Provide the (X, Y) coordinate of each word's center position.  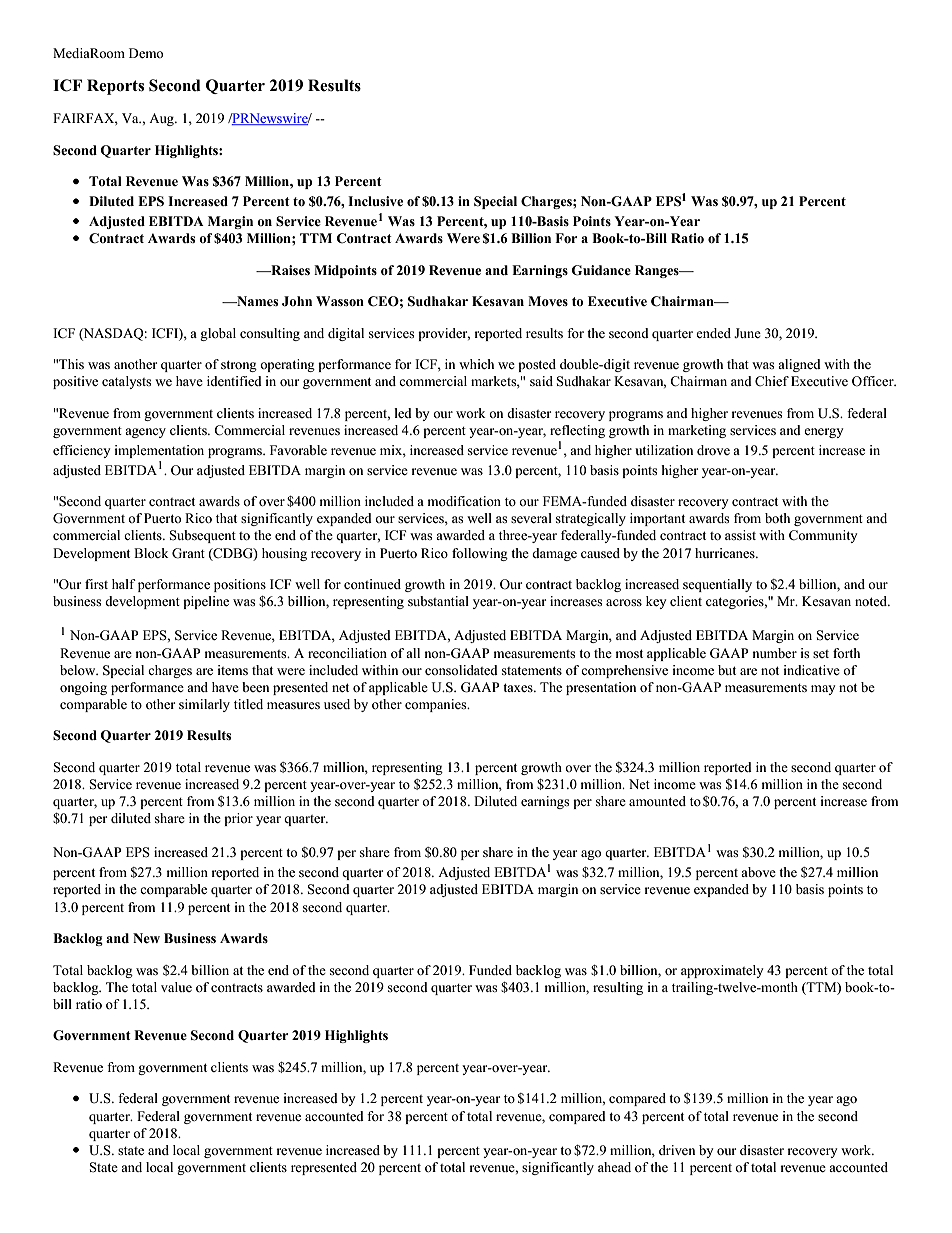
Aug (162, 119)
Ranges (658, 271)
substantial (438, 601)
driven (677, 1150)
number (774, 653)
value (176, 987)
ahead (614, 1167)
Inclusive (375, 201)
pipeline (206, 602)
